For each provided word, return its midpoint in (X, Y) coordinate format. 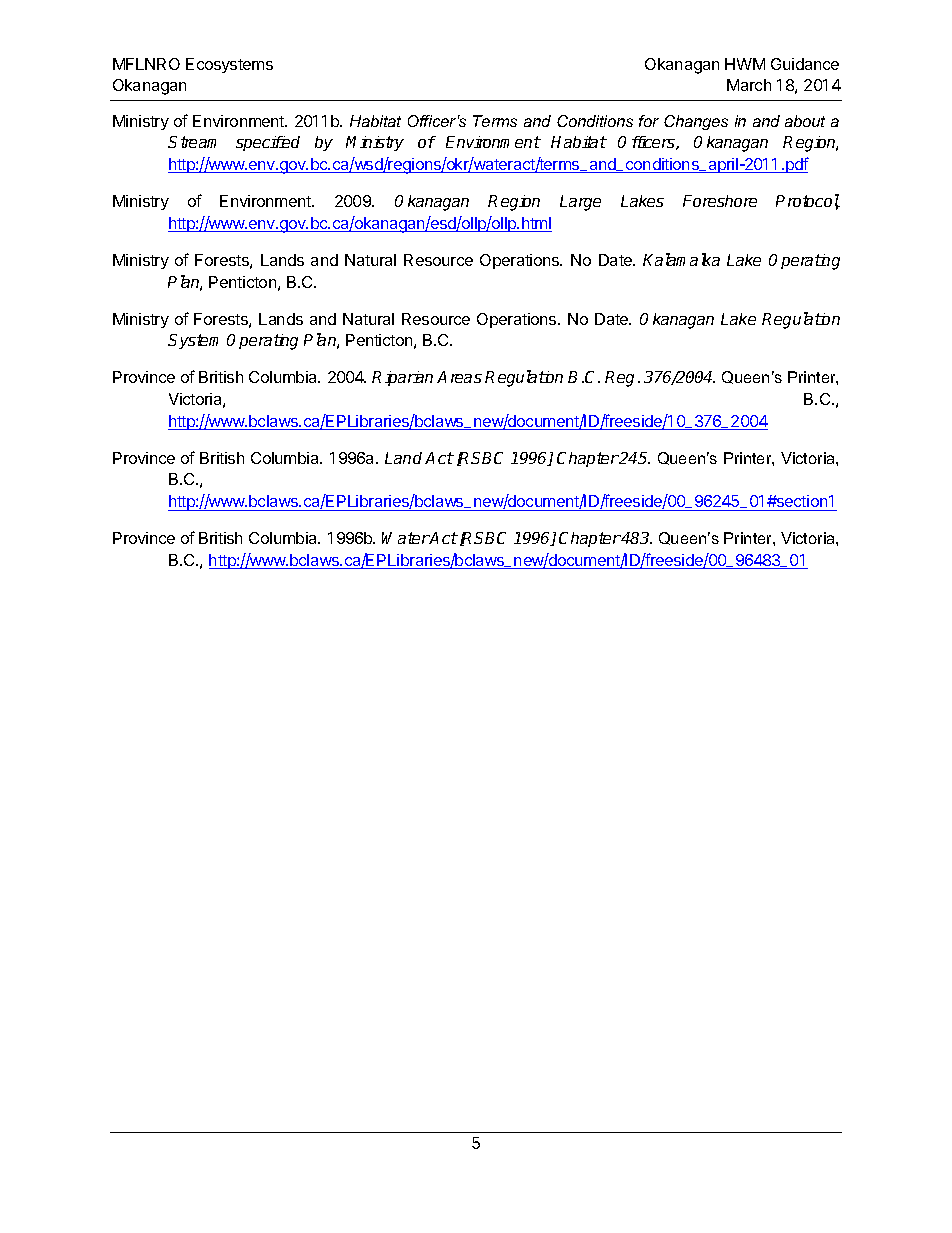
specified (268, 143)
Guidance (805, 64)
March (749, 85)
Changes (696, 122)
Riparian (402, 378)
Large (580, 203)
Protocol (808, 202)
